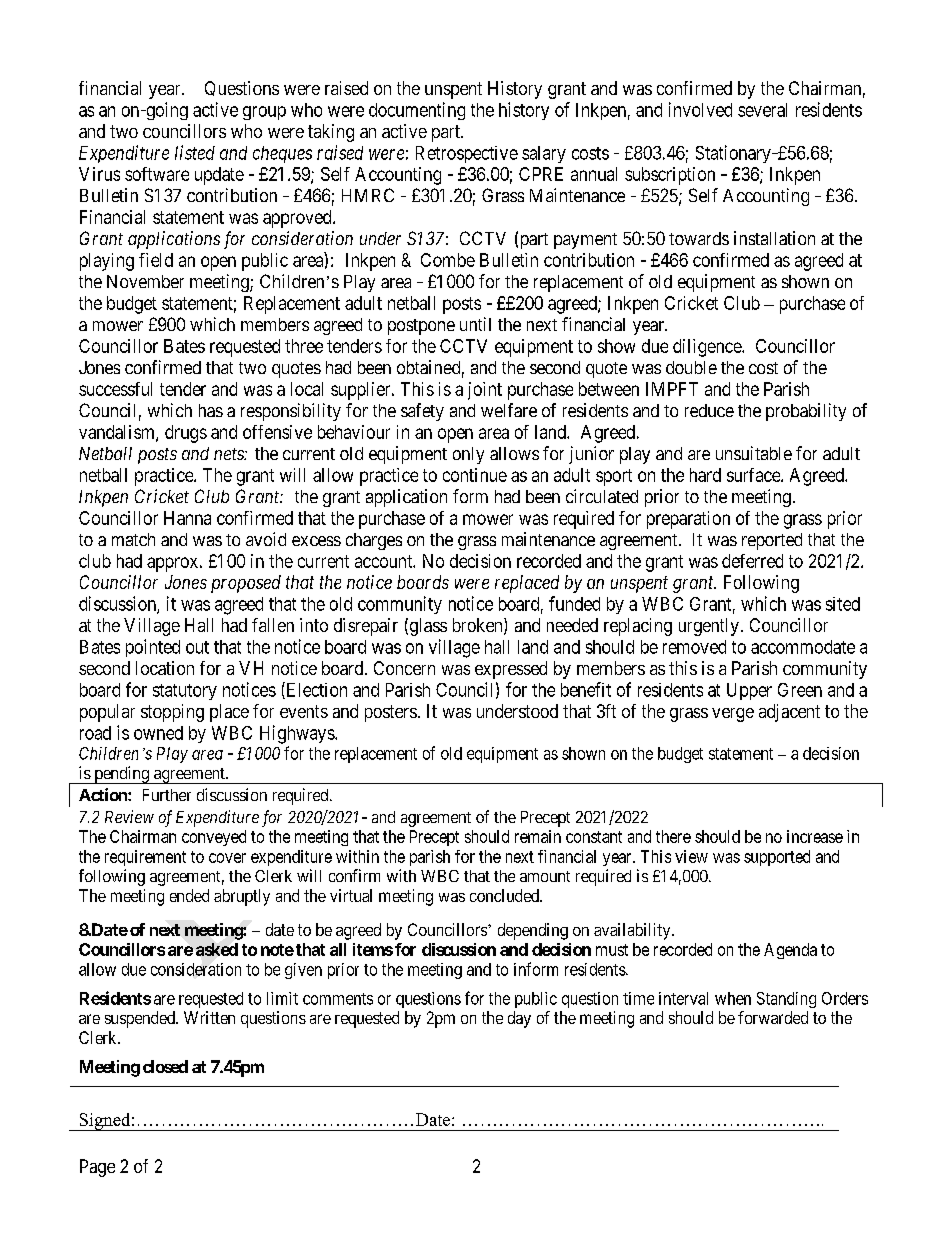 Image resolution: width=952 pixels, height=1233 pixels. What do you see at coordinates (186, 434) in the screenshot?
I see `drugs` at bounding box center [186, 434].
